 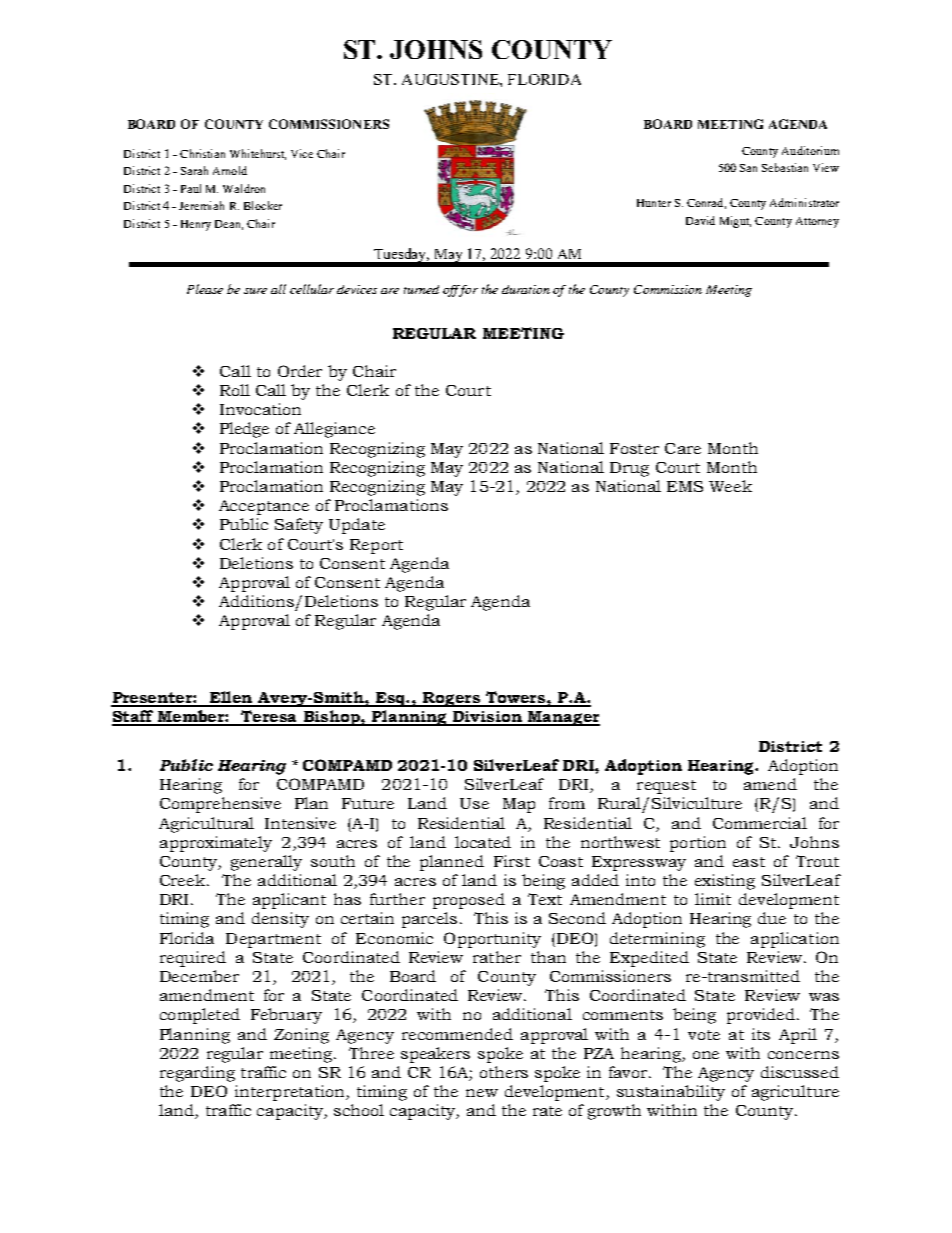 I want to click on interpretation, so click(x=291, y=1093).
